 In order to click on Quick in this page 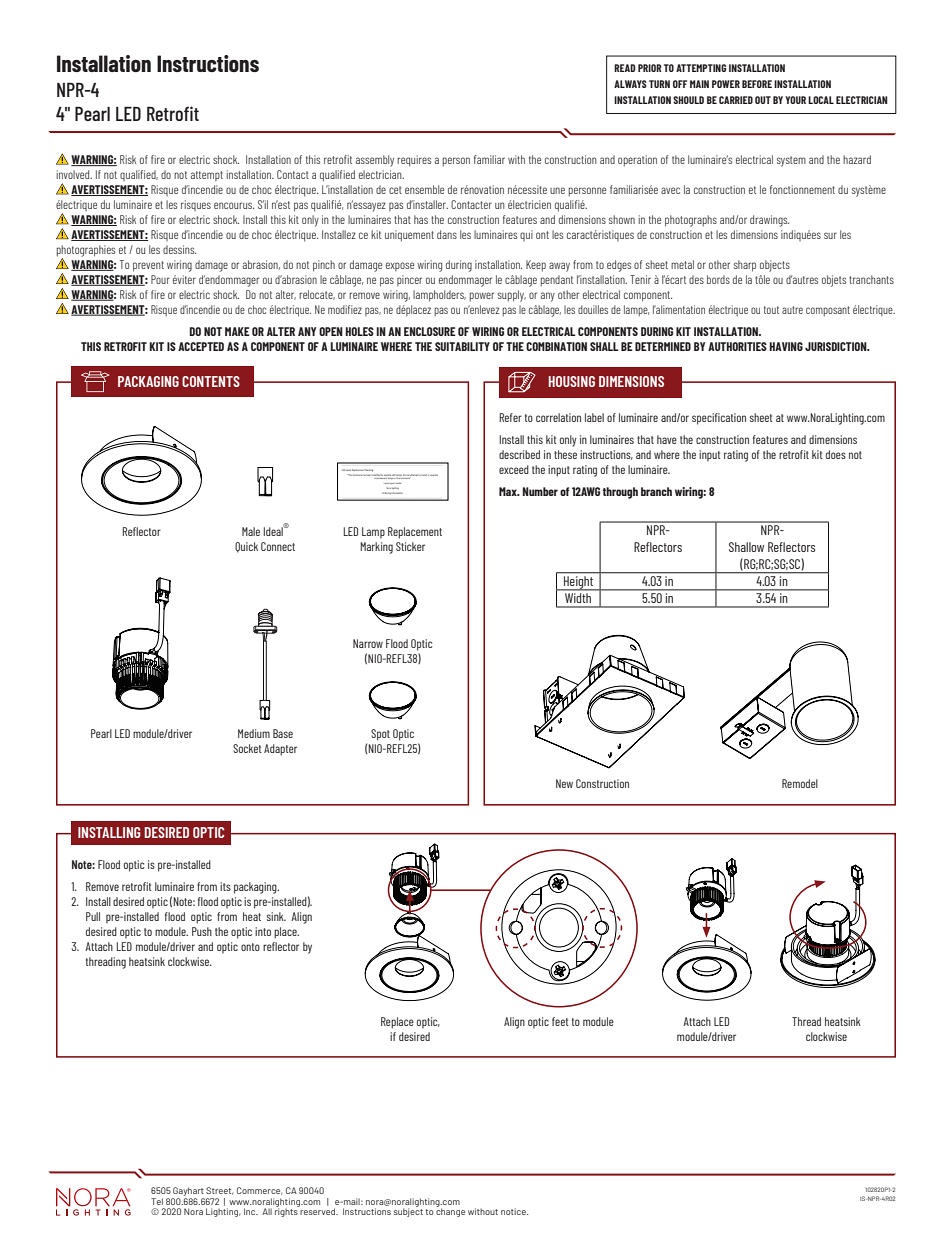, I will do `click(246, 547)`.
